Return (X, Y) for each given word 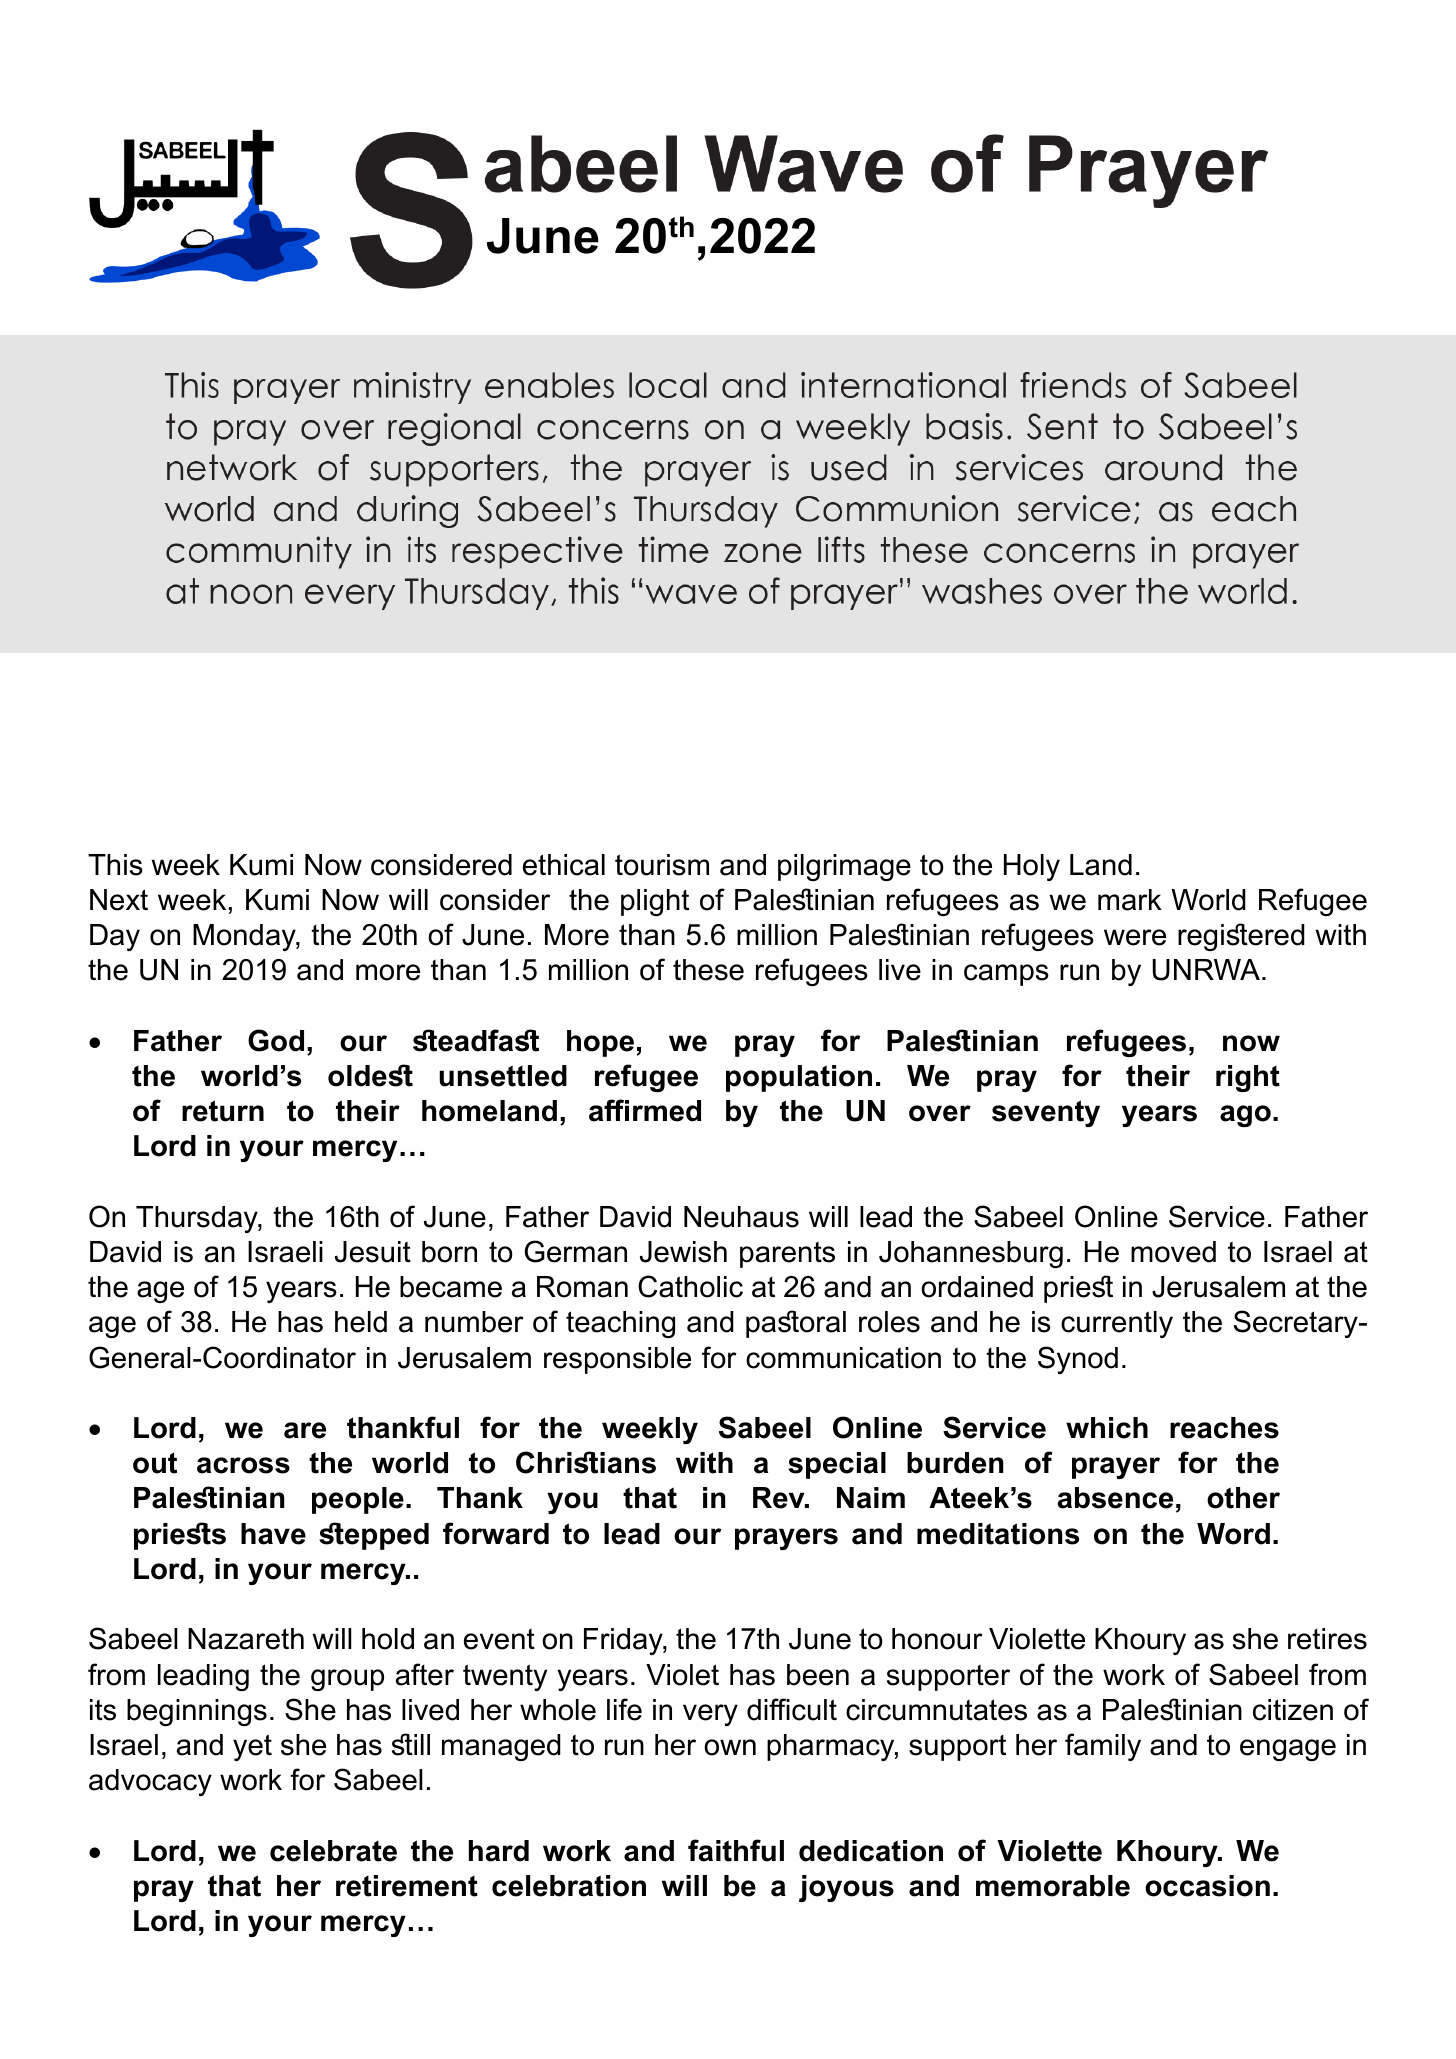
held (361, 1322)
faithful (736, 1850)
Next (119, 900)
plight (655, 902)
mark (1130, 900)
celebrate (333, 1851)
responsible (617, 1360)
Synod (1078, 1360)
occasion (1207, 1886)
